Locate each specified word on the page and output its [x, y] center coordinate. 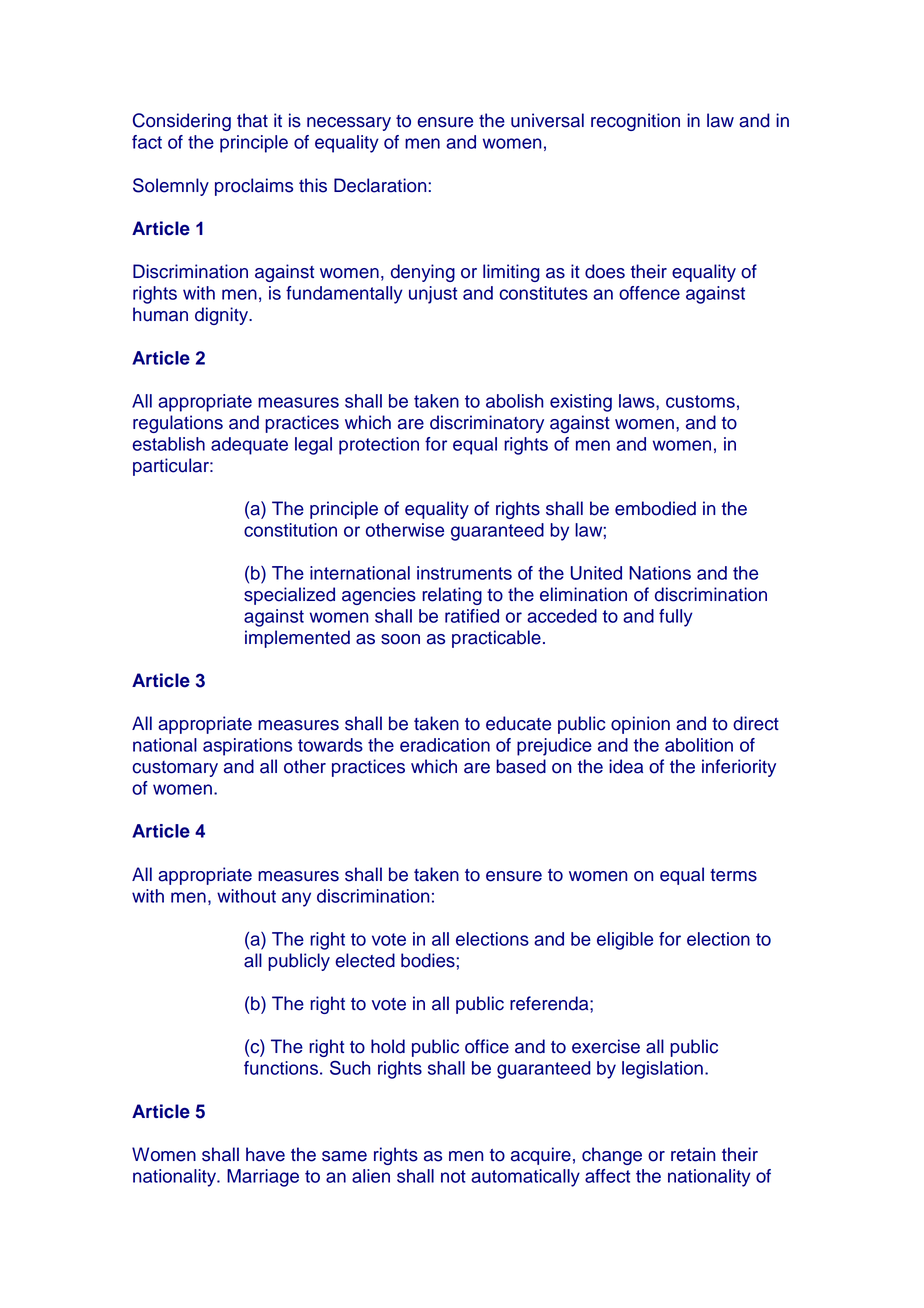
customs [700, 401]
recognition [635, 122]
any [296, 899]
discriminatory [487, 424]
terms [733, 875]
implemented [297, 639]
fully [676, 618]
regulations [178, 424]
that [252, 120]
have [265, 1154]
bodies [428, 960]
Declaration [381, 185]
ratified [472, 616]
